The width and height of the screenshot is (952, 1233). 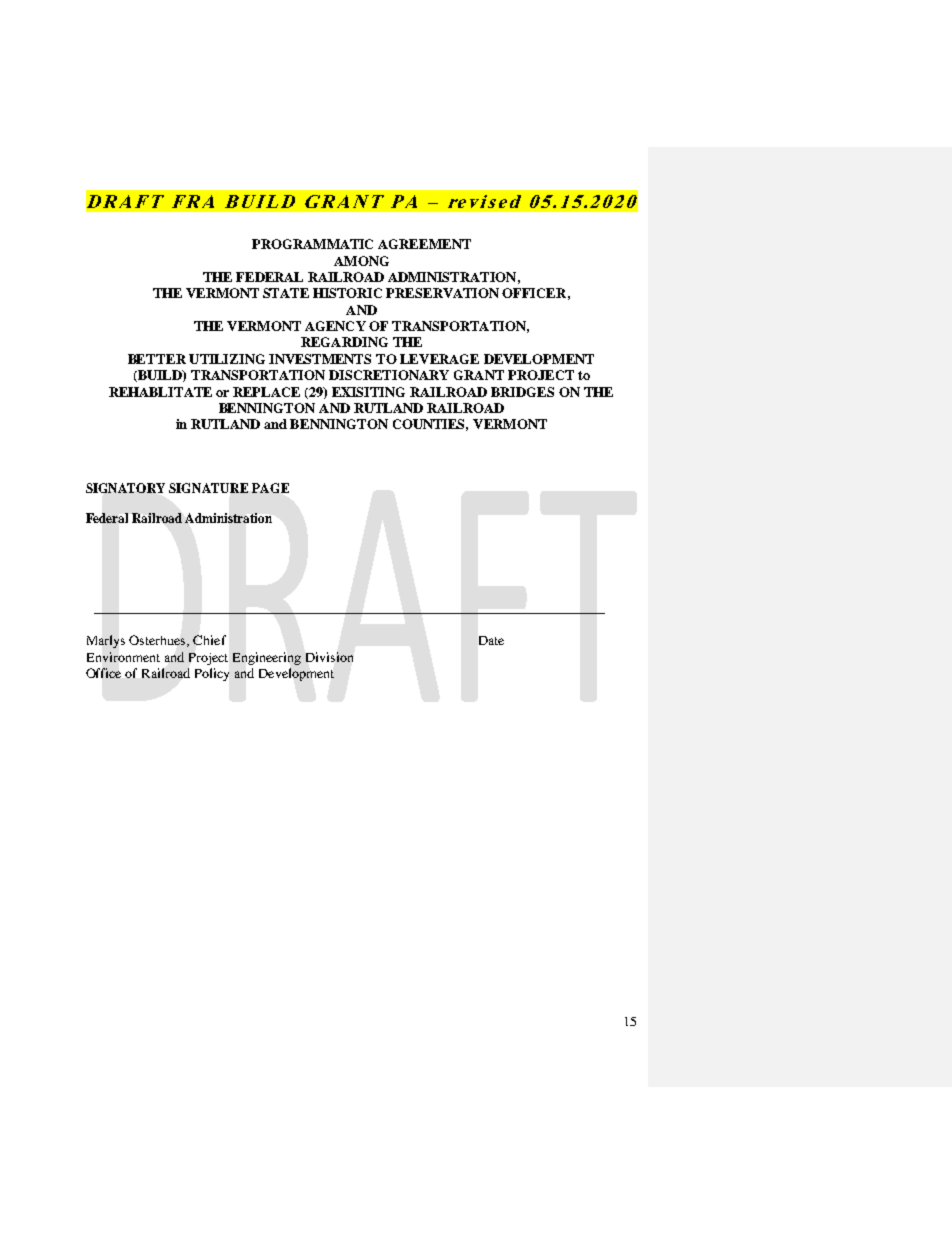 I want to click on STATE, so click(x=286, y=293).
